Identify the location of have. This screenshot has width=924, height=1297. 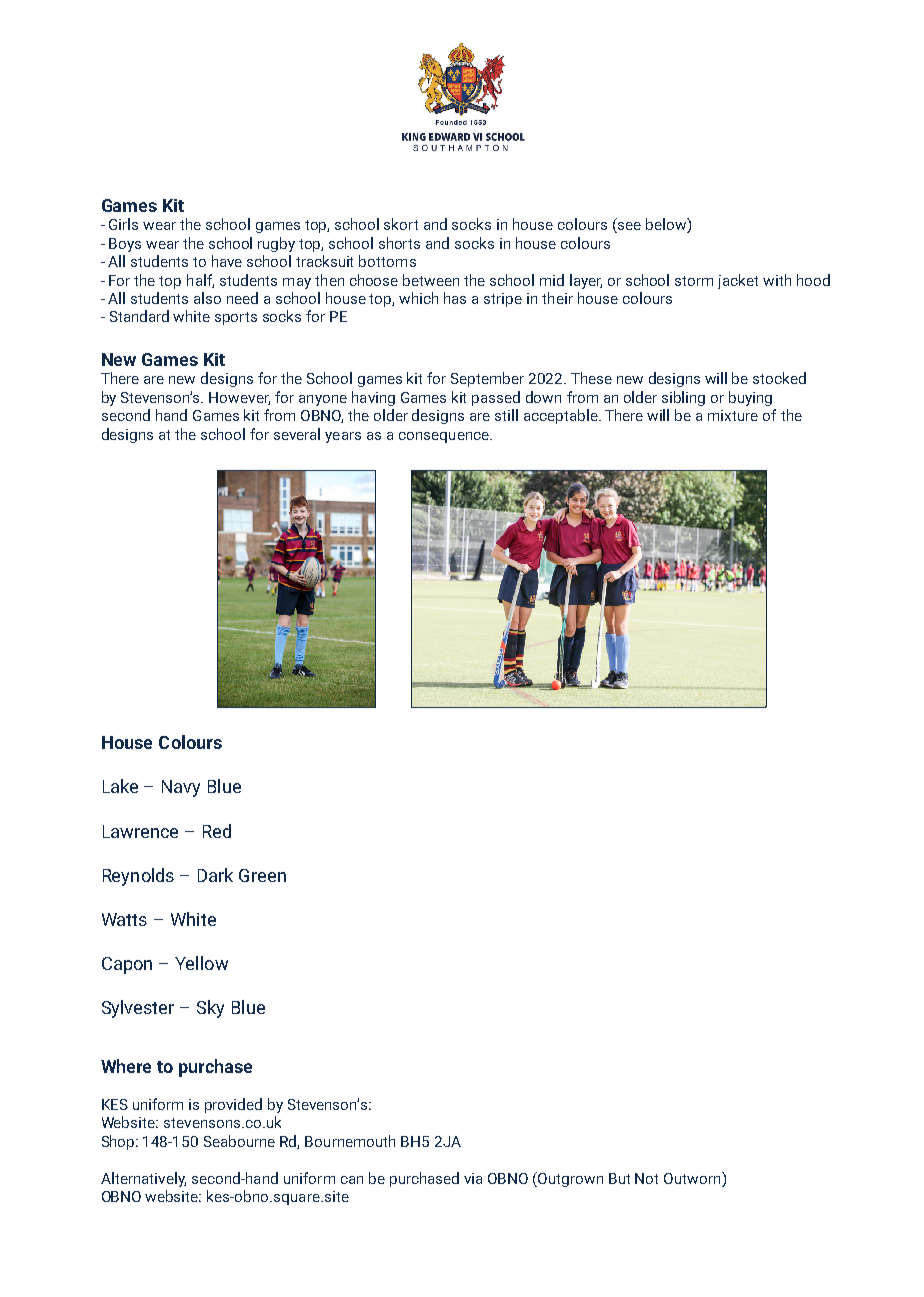
(227, 261).
